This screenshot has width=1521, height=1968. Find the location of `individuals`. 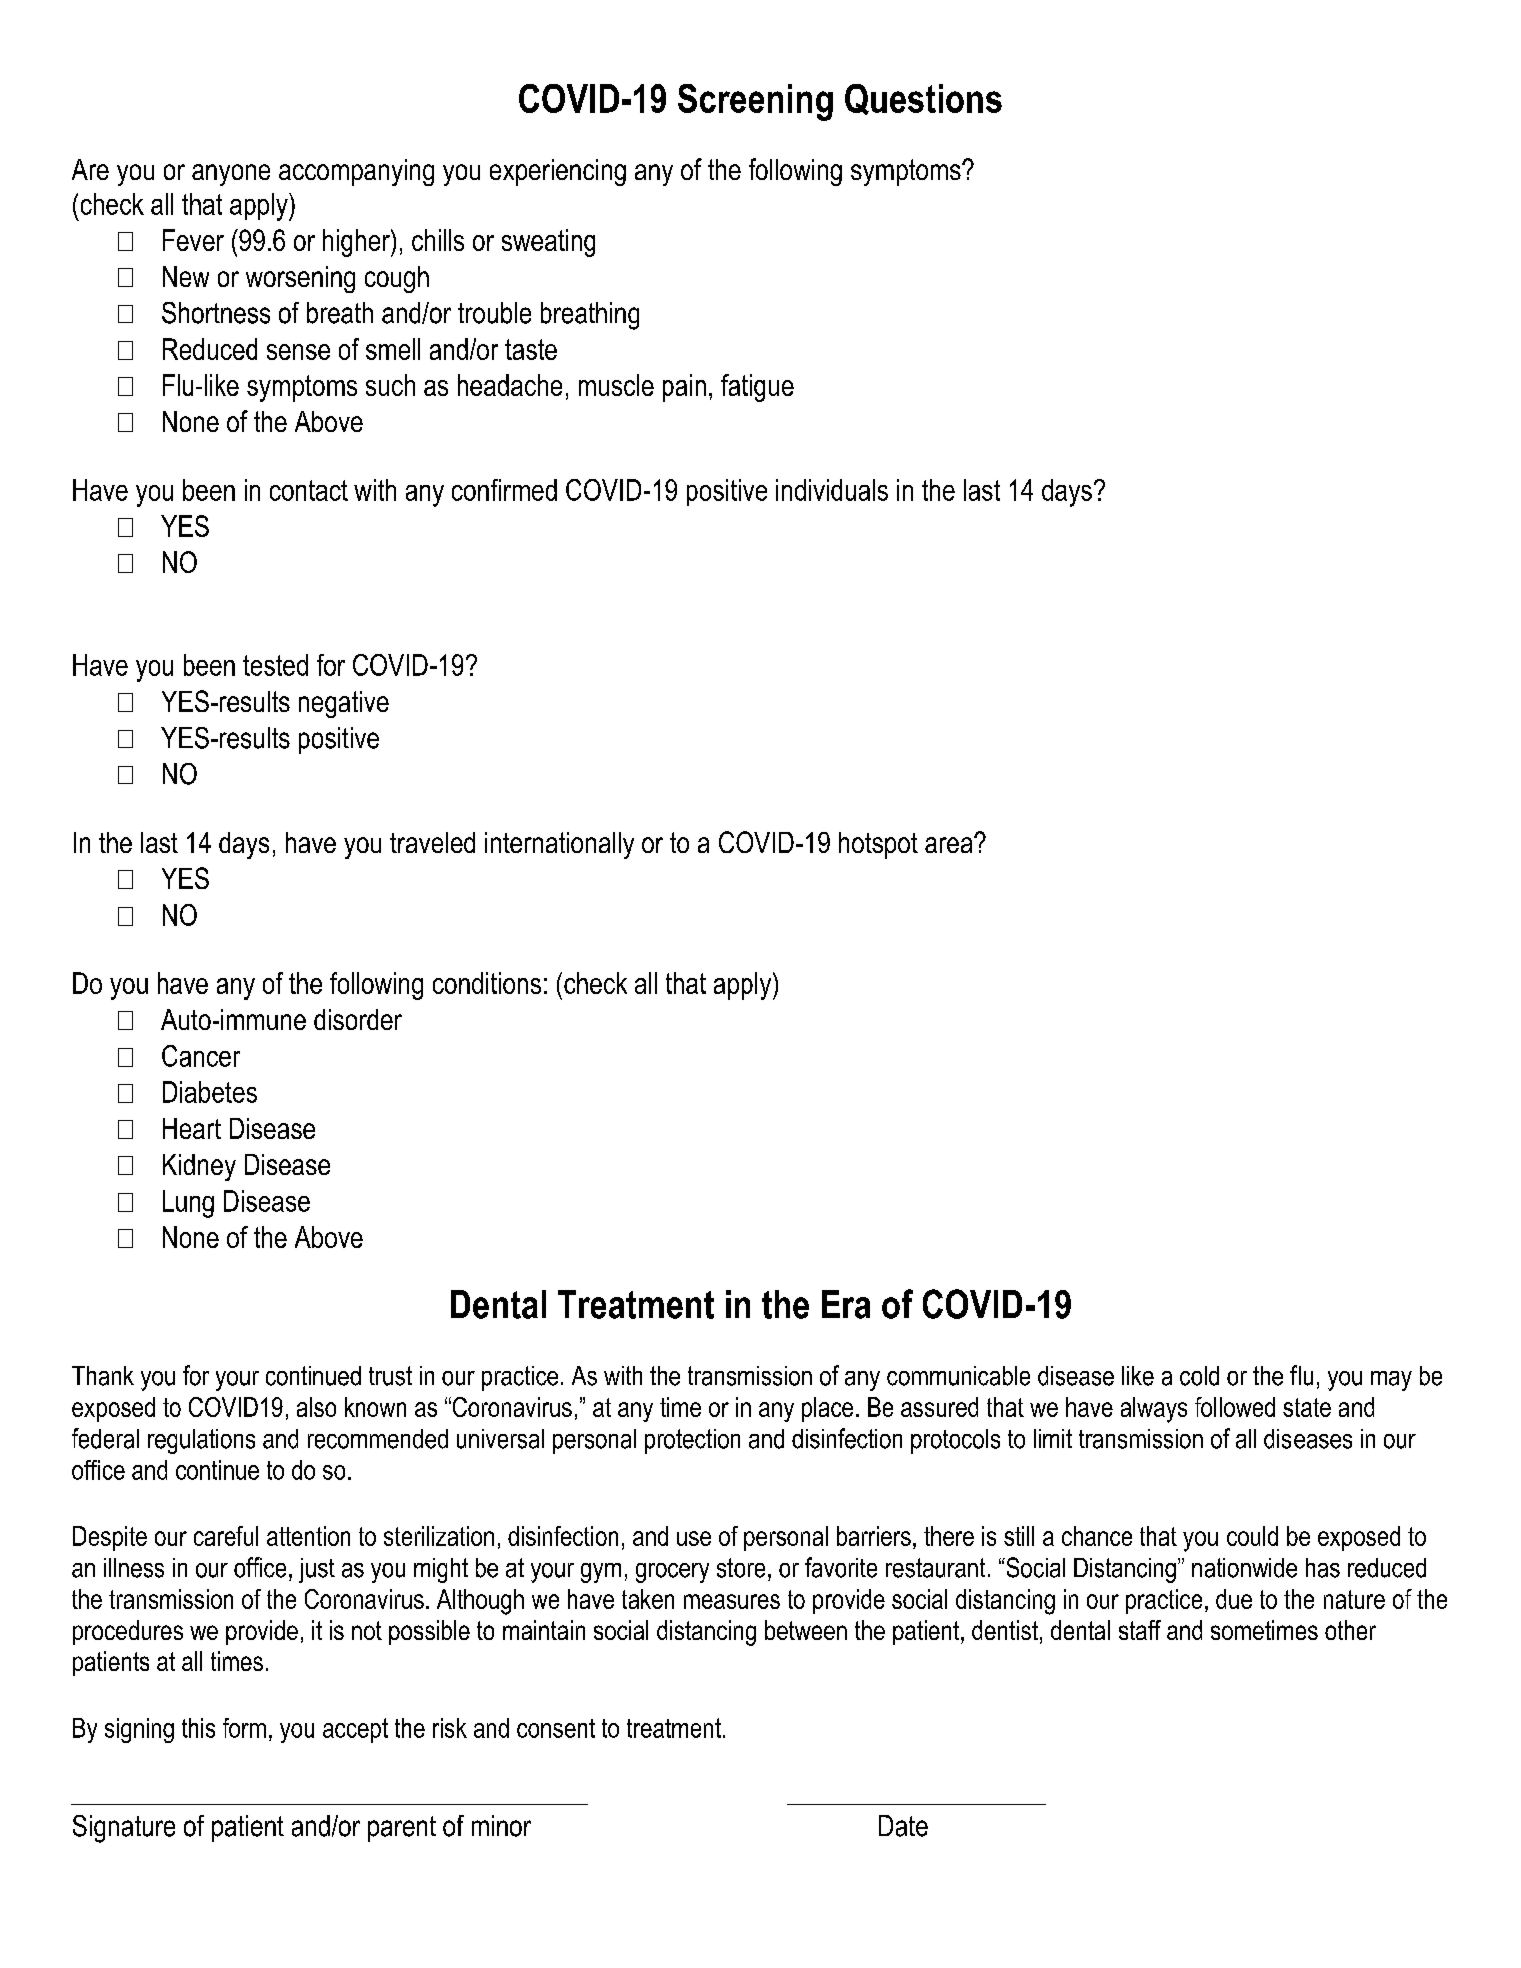

individuals is located at coordinates (832, 490).
